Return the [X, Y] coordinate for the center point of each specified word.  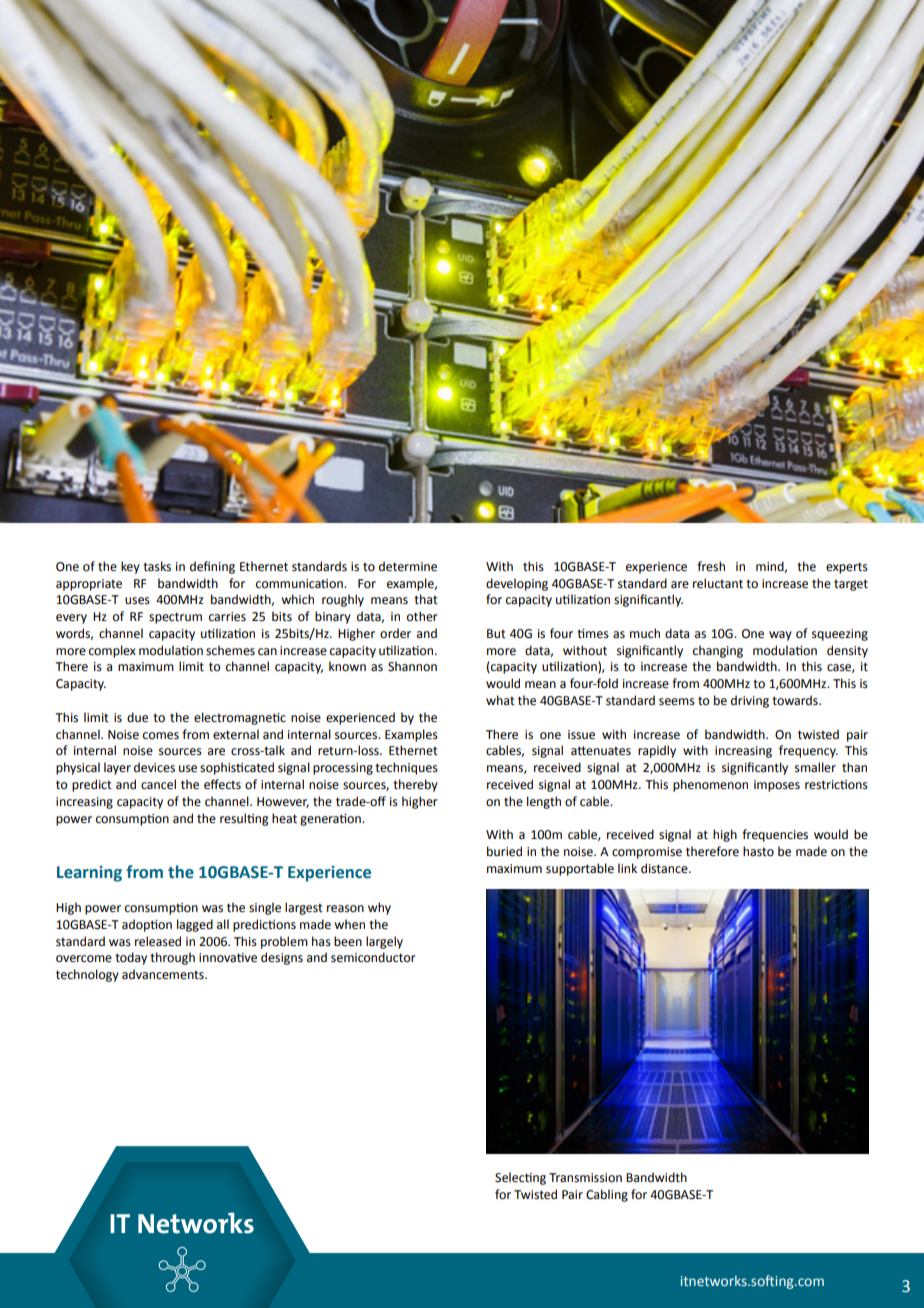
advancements [164, 974]
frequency [808, 751]
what [500, 700]
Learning [89, 874]
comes [161, 736]
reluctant [718, 583]
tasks [157, 566]
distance [665, 868]
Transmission [585, 1178]
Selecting [520, 1178]
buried [504, 851]
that [426, 599]
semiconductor [373, 957]
